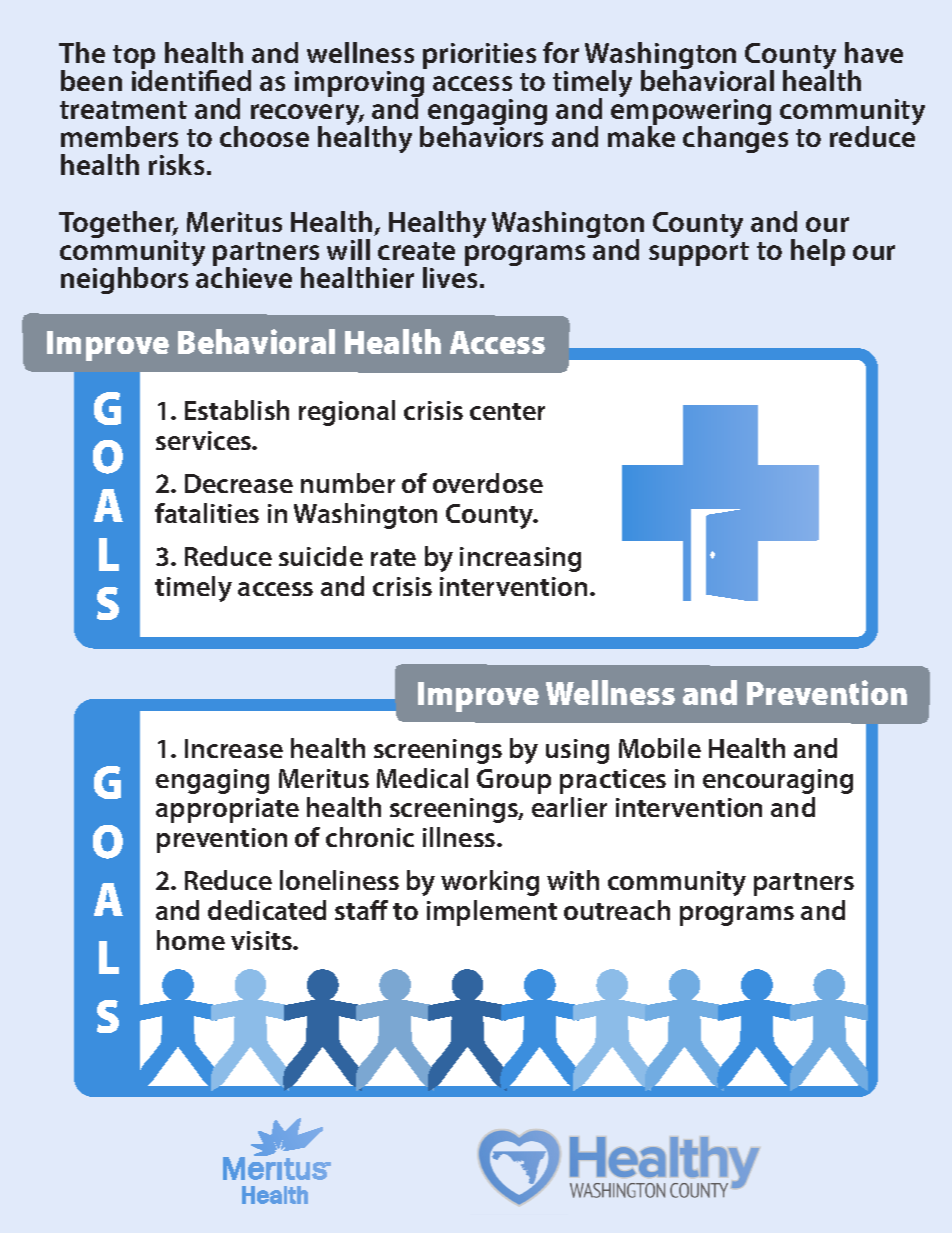 This document has width=952, height=1233. I want to click on fatalities, so click(207, 513).
